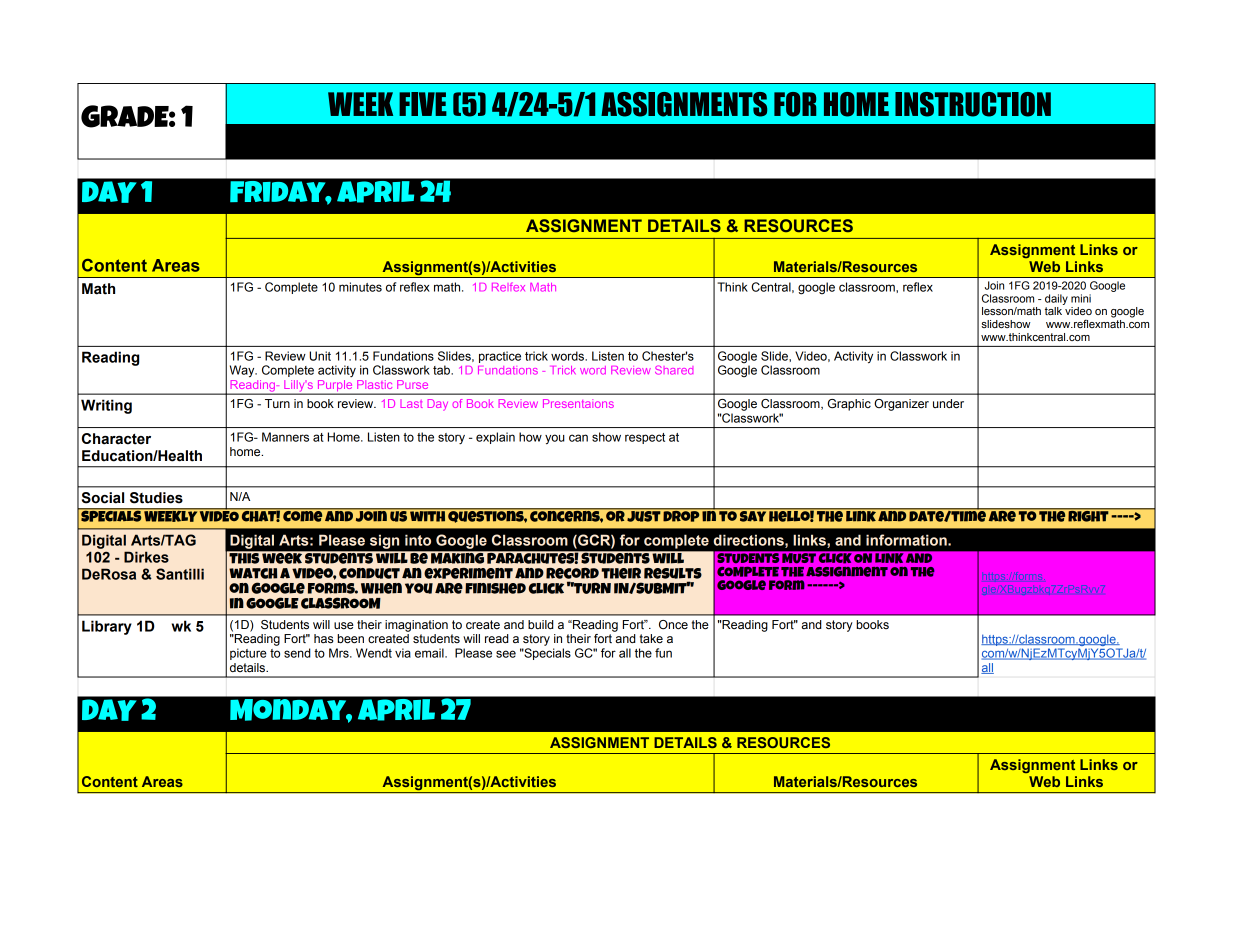  What do you see at coordinates (973, 104) in the page?
I see `INSTRUCTION` at bounding box center [973, 104].
